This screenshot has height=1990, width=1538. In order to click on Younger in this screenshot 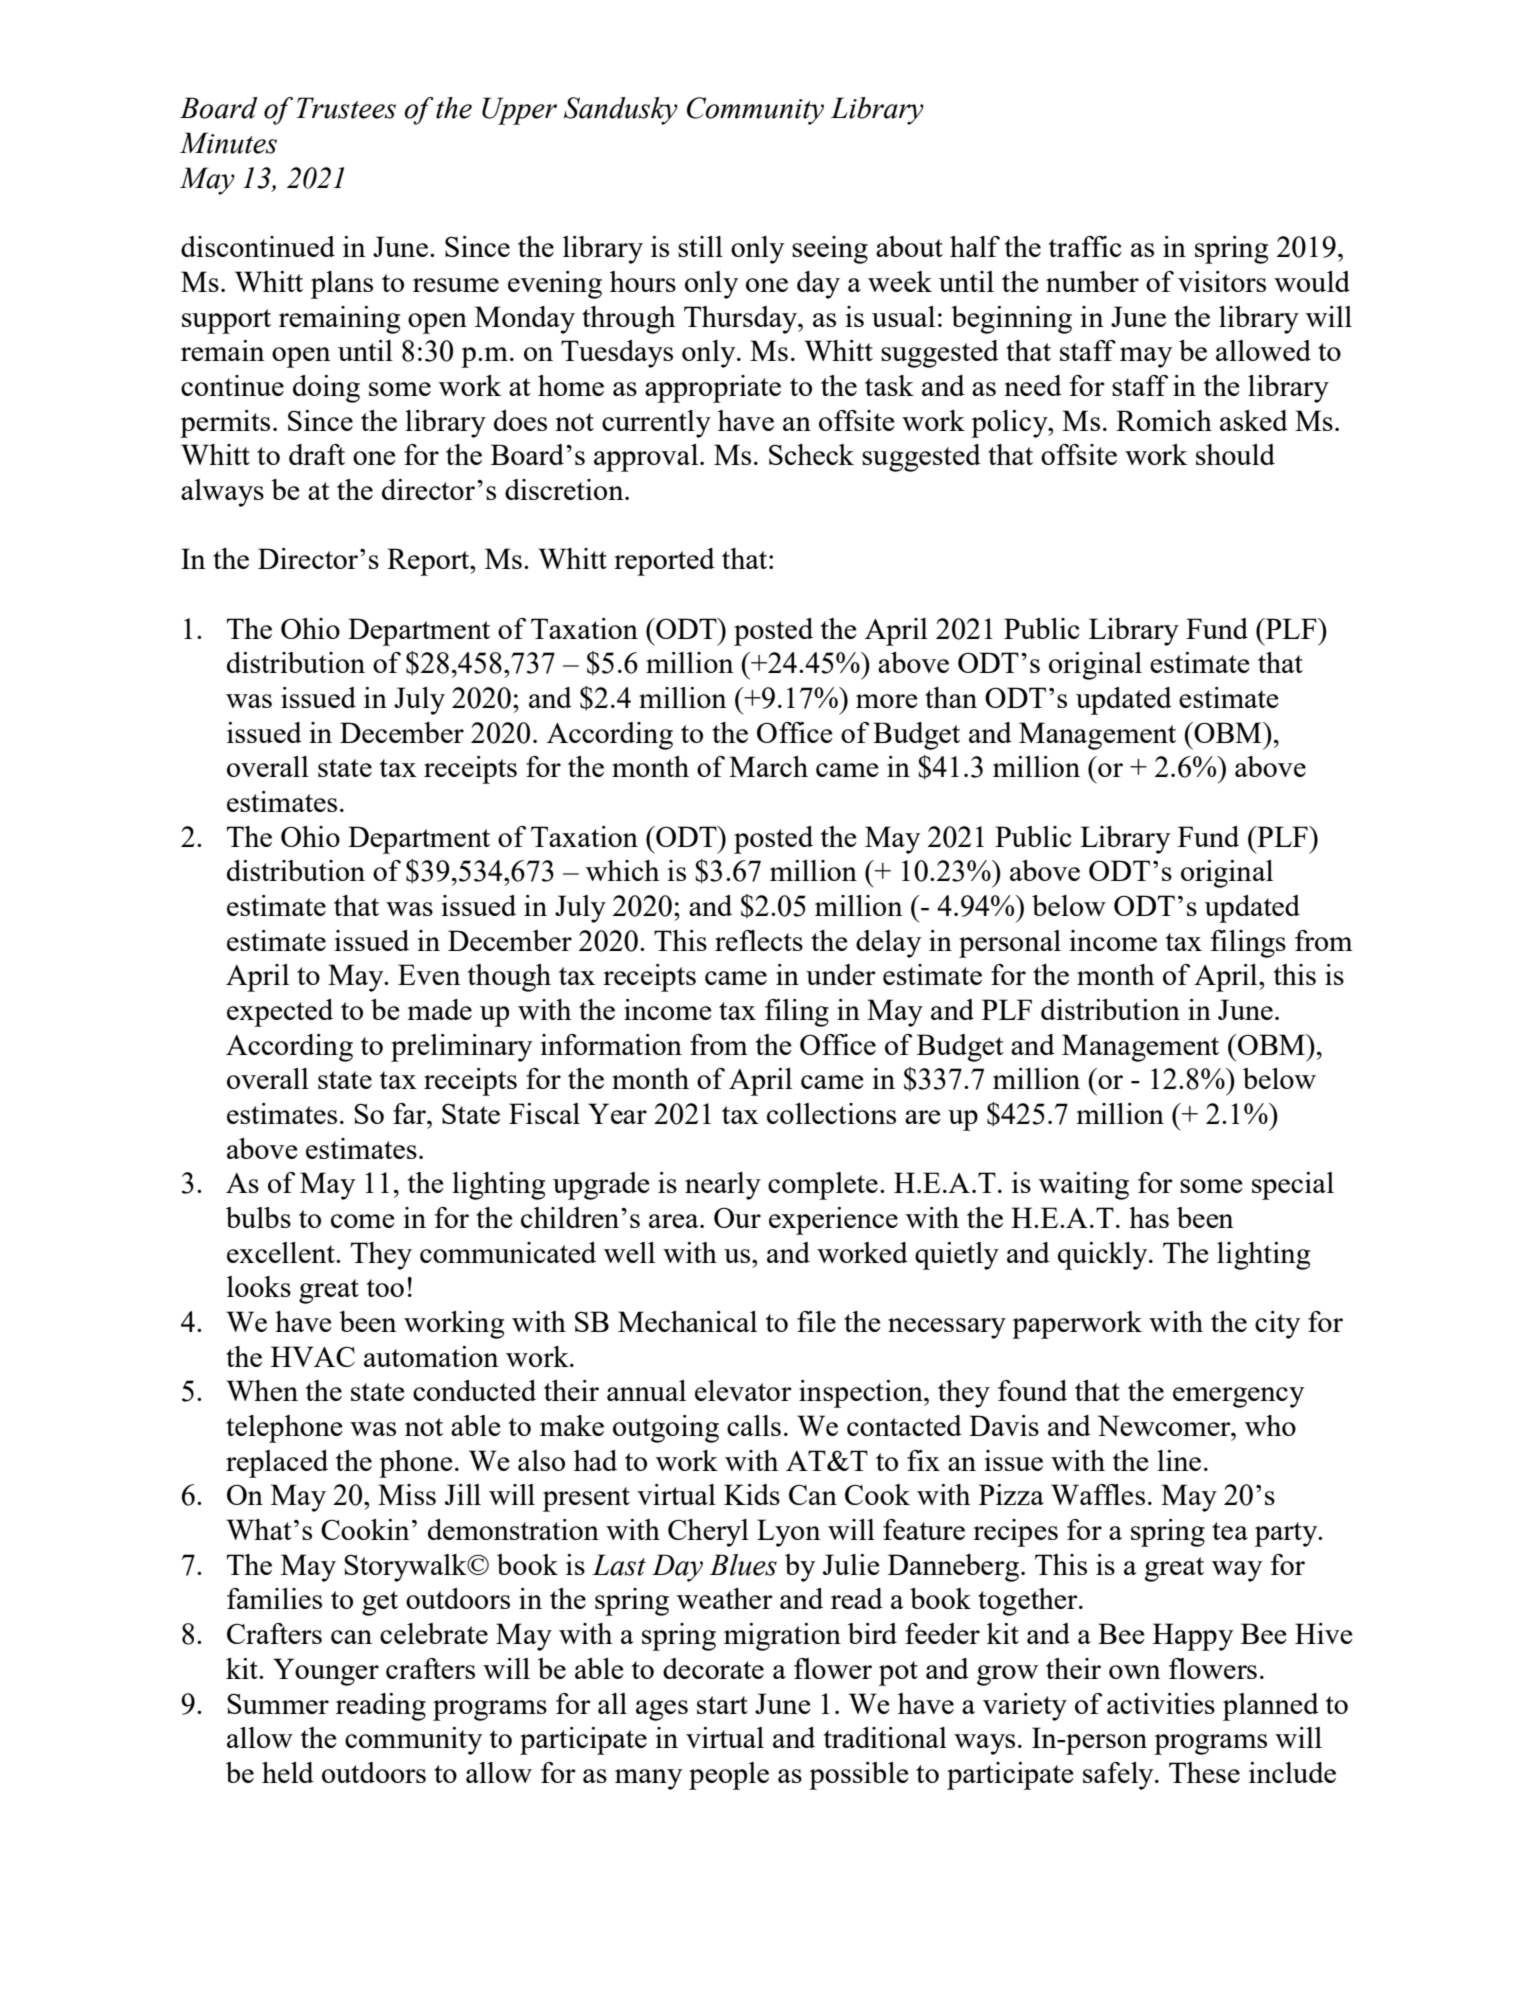, I will do `click(326, 1672)`.
